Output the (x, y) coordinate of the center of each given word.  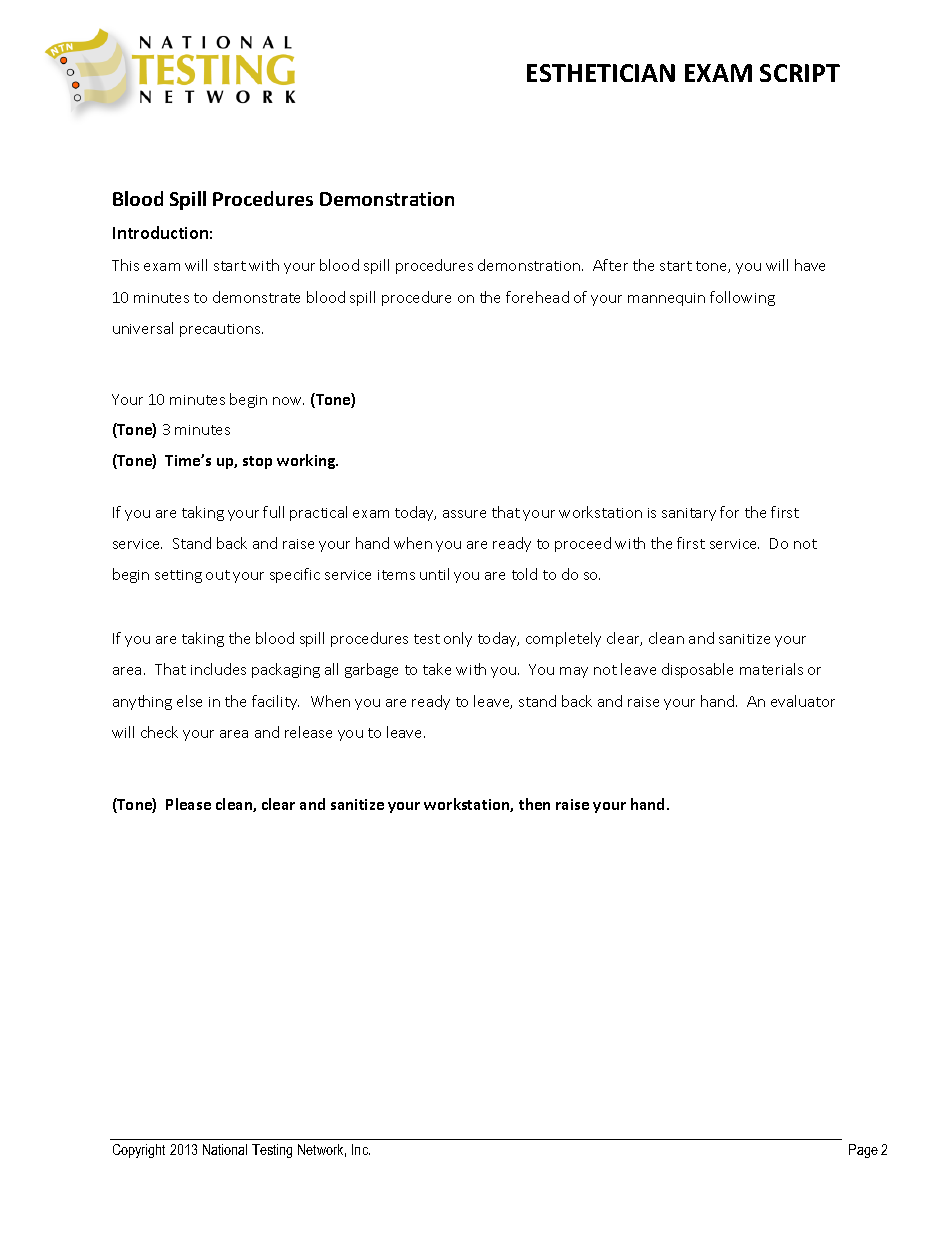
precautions (221, 330)
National (225, 1149)
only (458, 639)
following (742, 298)
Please (188, 804)
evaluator (803, 701)
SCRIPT (800, 73)
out (218, 575)
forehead (537, 297)
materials (771, 669)
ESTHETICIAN (601, 73)
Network (322, 1150)
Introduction (160, 232)
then (534, 804)
